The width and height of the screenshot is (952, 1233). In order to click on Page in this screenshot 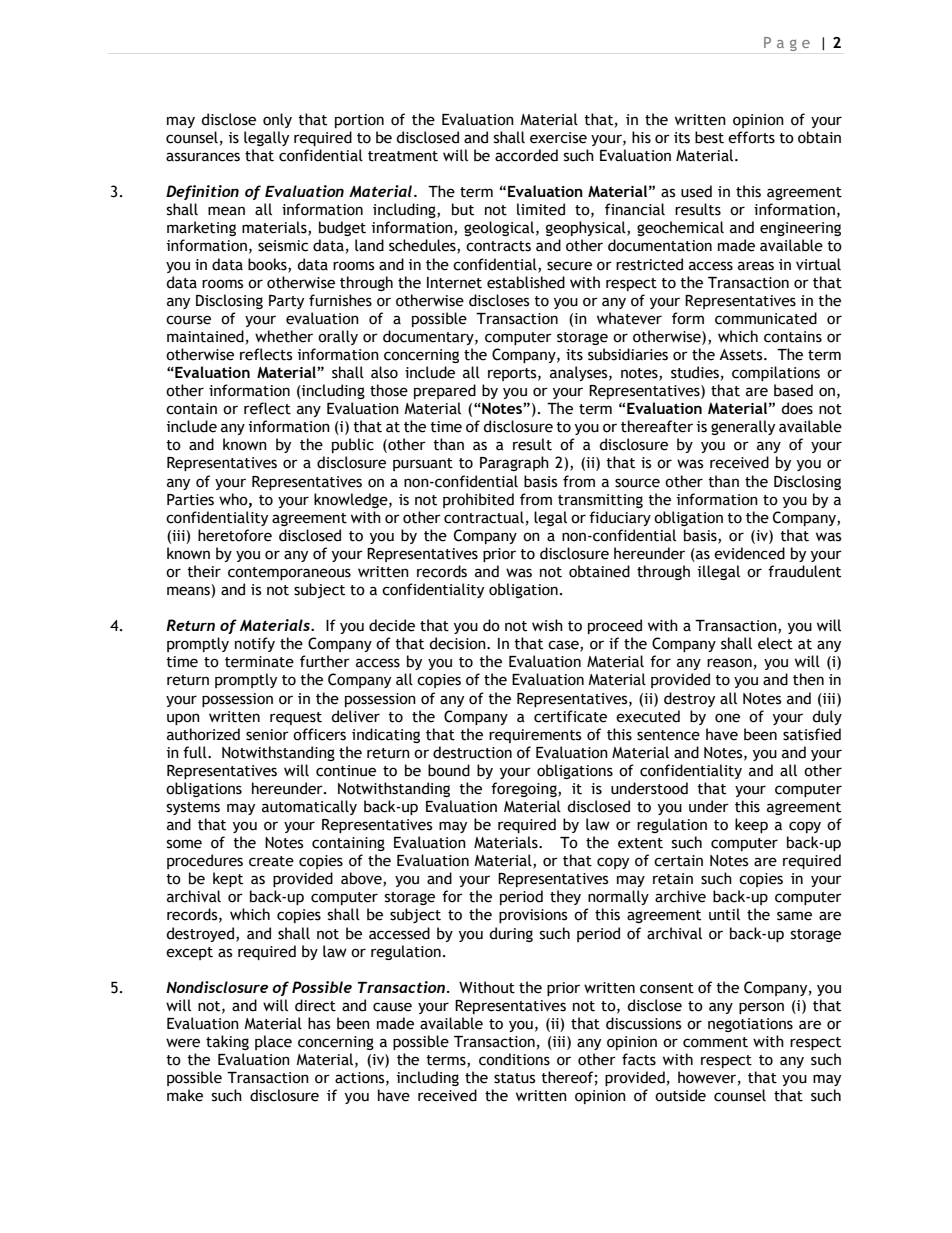, I will do `click(787, 44)`.
